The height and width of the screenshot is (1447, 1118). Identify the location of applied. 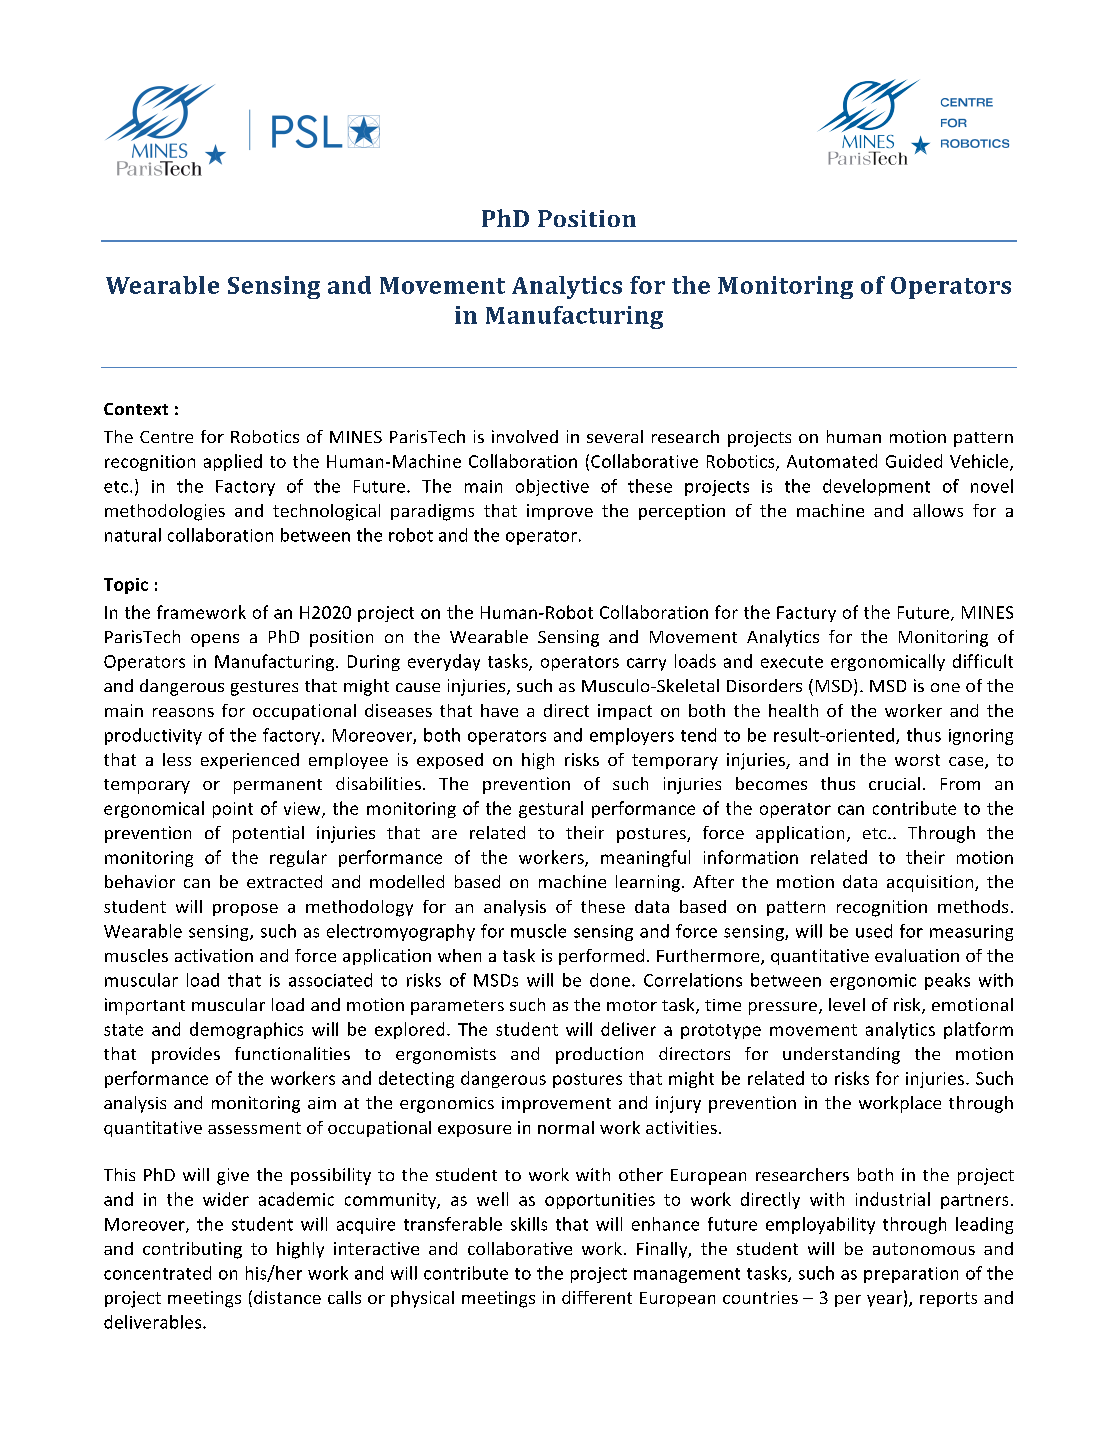
(233, 462).
